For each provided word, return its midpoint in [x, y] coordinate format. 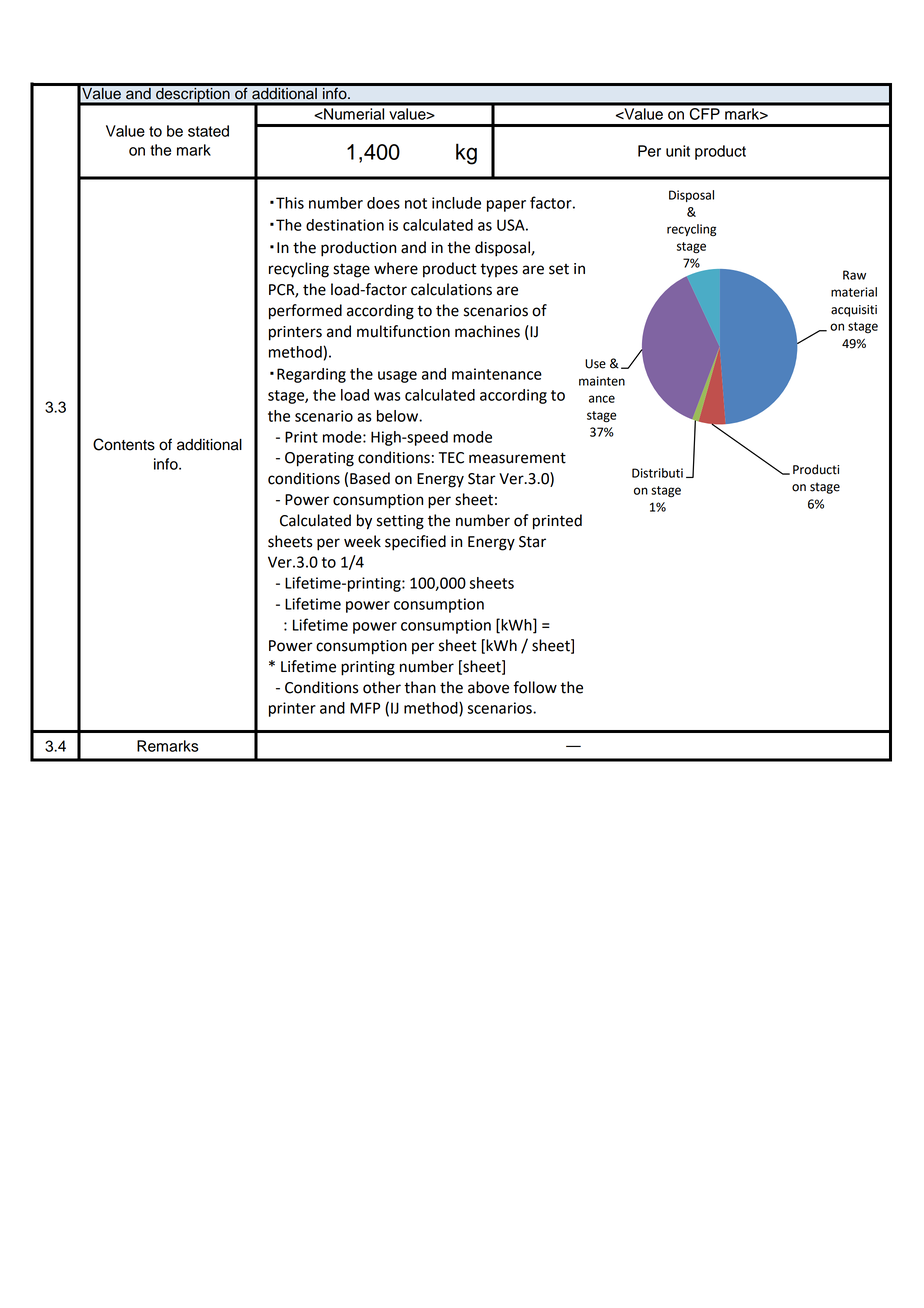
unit [678, 151]
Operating [319, 459]
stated [208, 131]
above [488, 687]
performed [305, 312]
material [854, 292]
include [456, 203]
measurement [517, 458]
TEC [451, 458]
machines [487, 331]
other [382, 687]
